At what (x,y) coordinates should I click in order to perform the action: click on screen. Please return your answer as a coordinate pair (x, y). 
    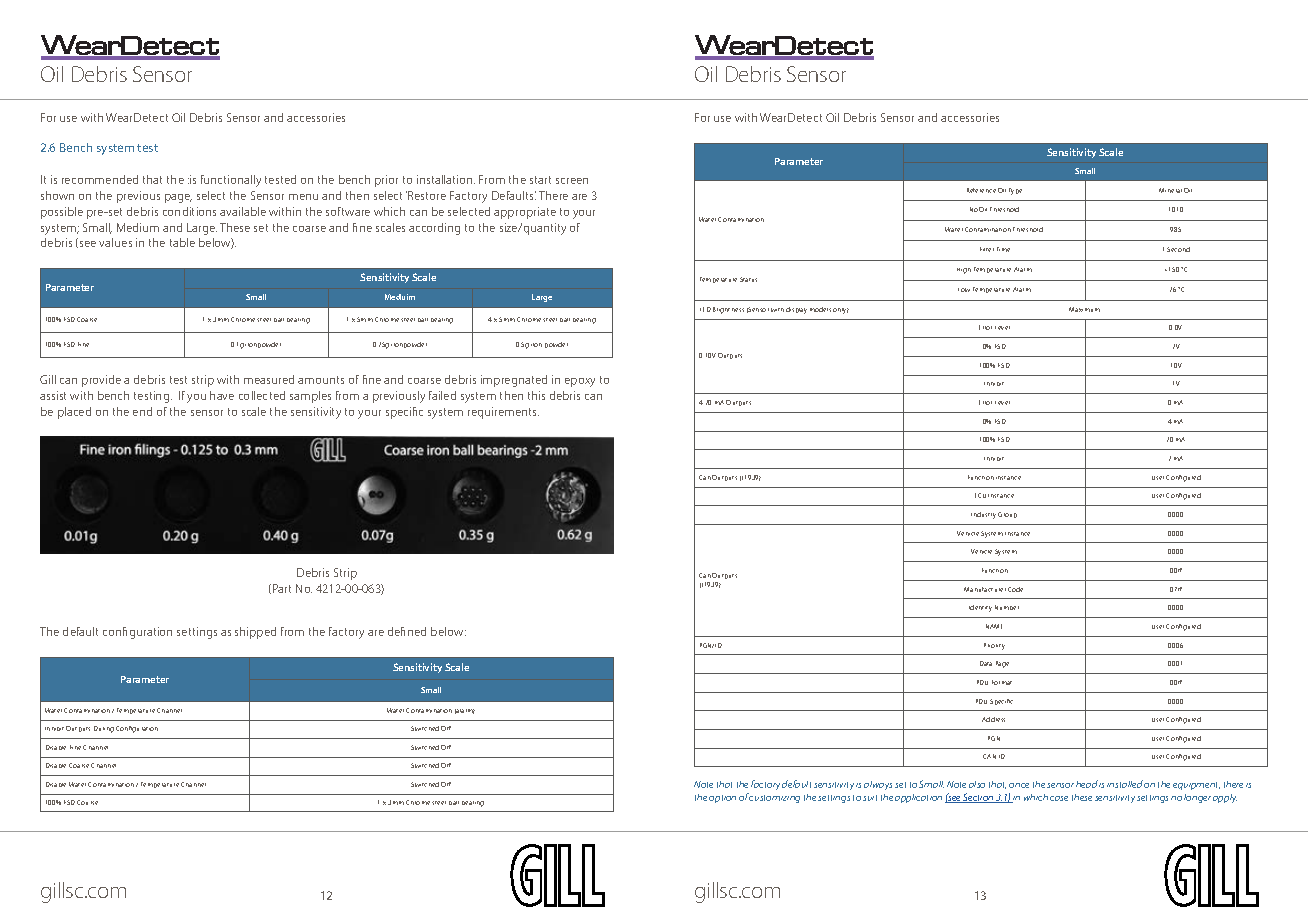
    Looking at the image, I should click on (572, 181).
